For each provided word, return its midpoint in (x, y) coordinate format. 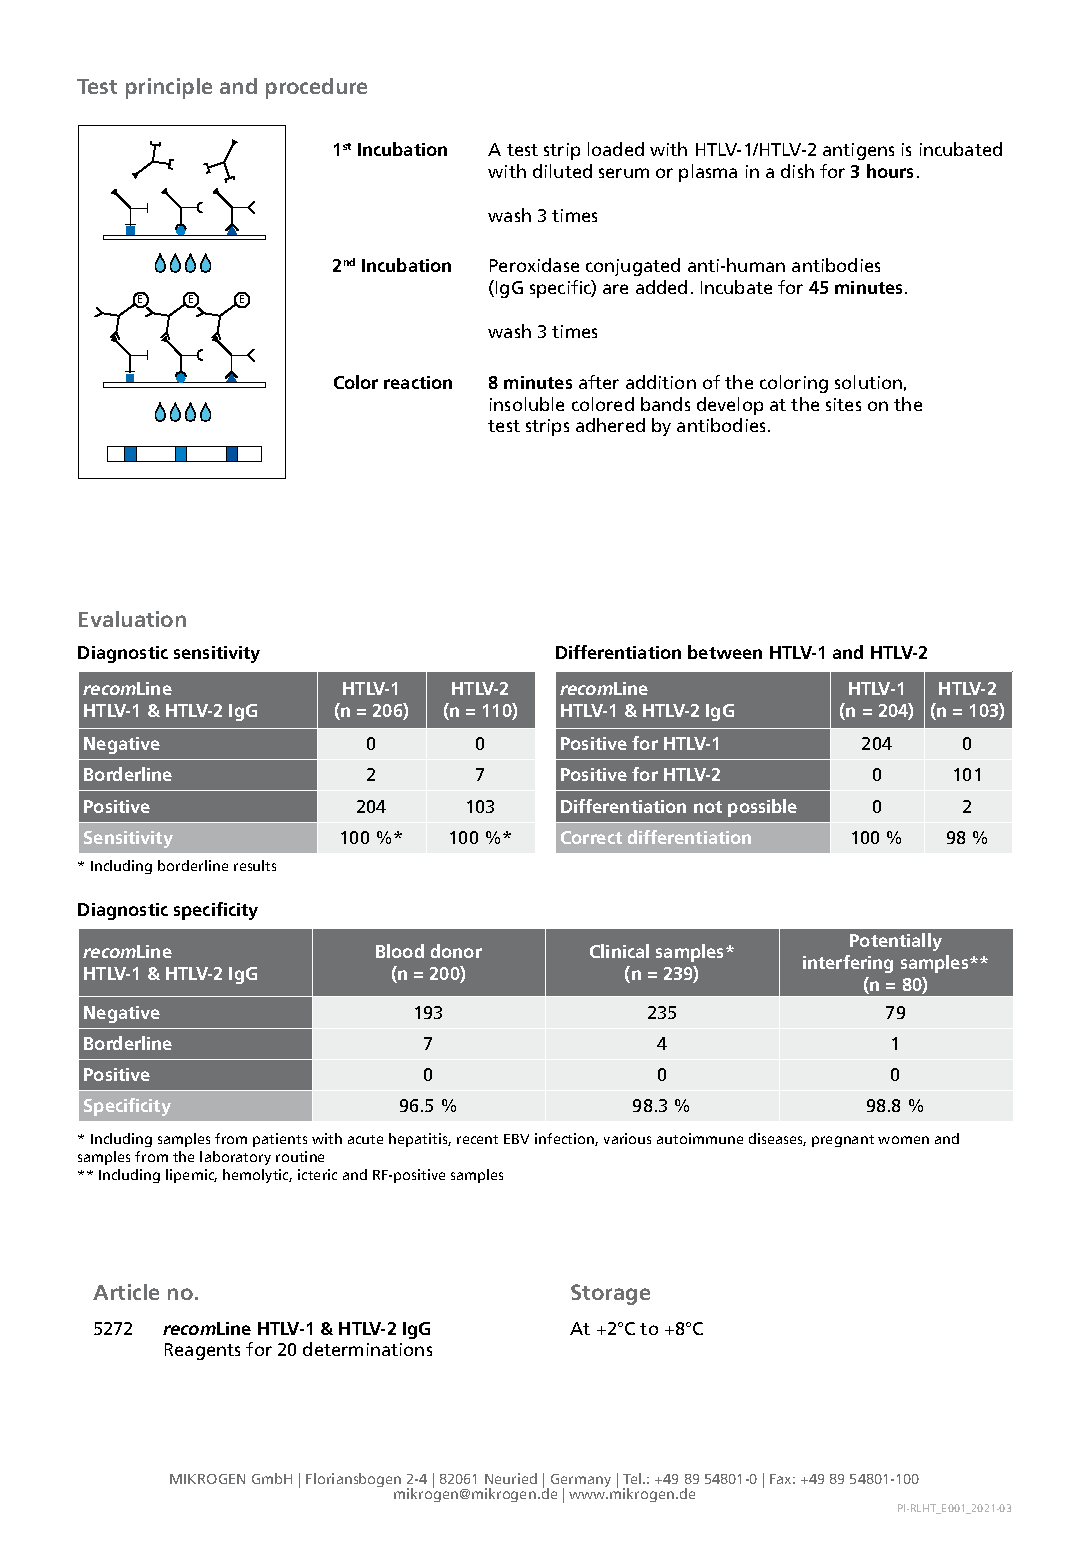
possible (762, 808)
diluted (562, 171)
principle (169, 88)
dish (797, 171)
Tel (633, 1478)
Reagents (202, 1351)
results (255, 865)
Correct (591, 837)
